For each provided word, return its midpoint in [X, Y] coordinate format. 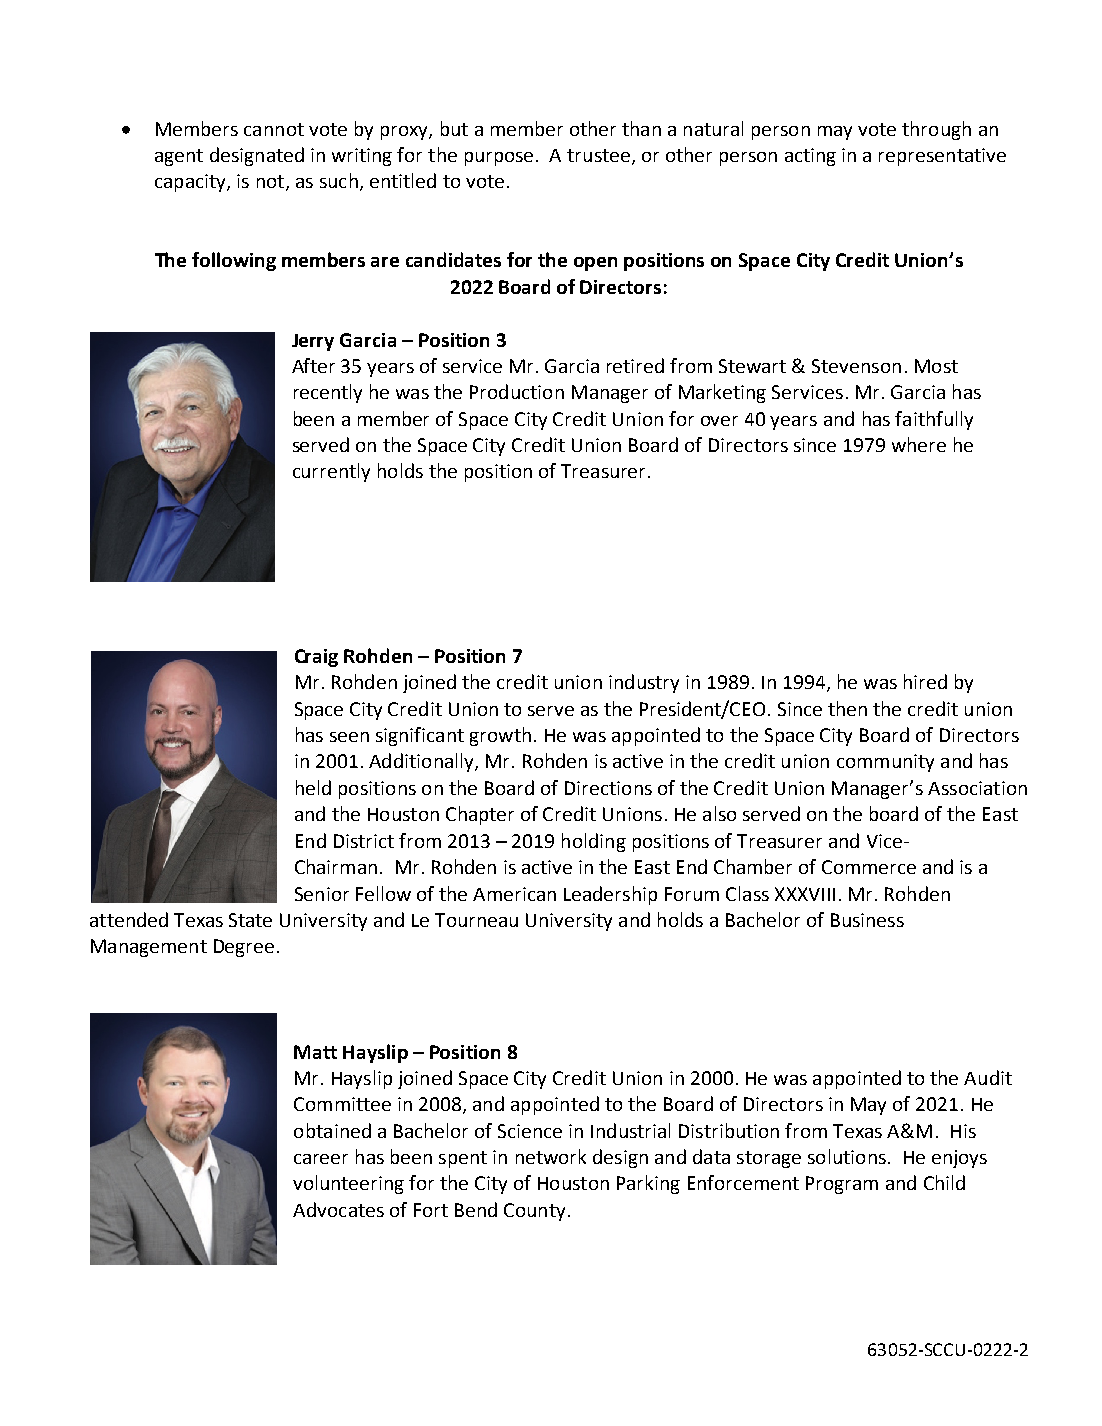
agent [179, 157]
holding [594, 842]
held [313, 787]
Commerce [869, 867]
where [919, 444]
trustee [598, 155]
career [321, 1159]
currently [331, 472]
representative [942, 157]
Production [517, 391]
